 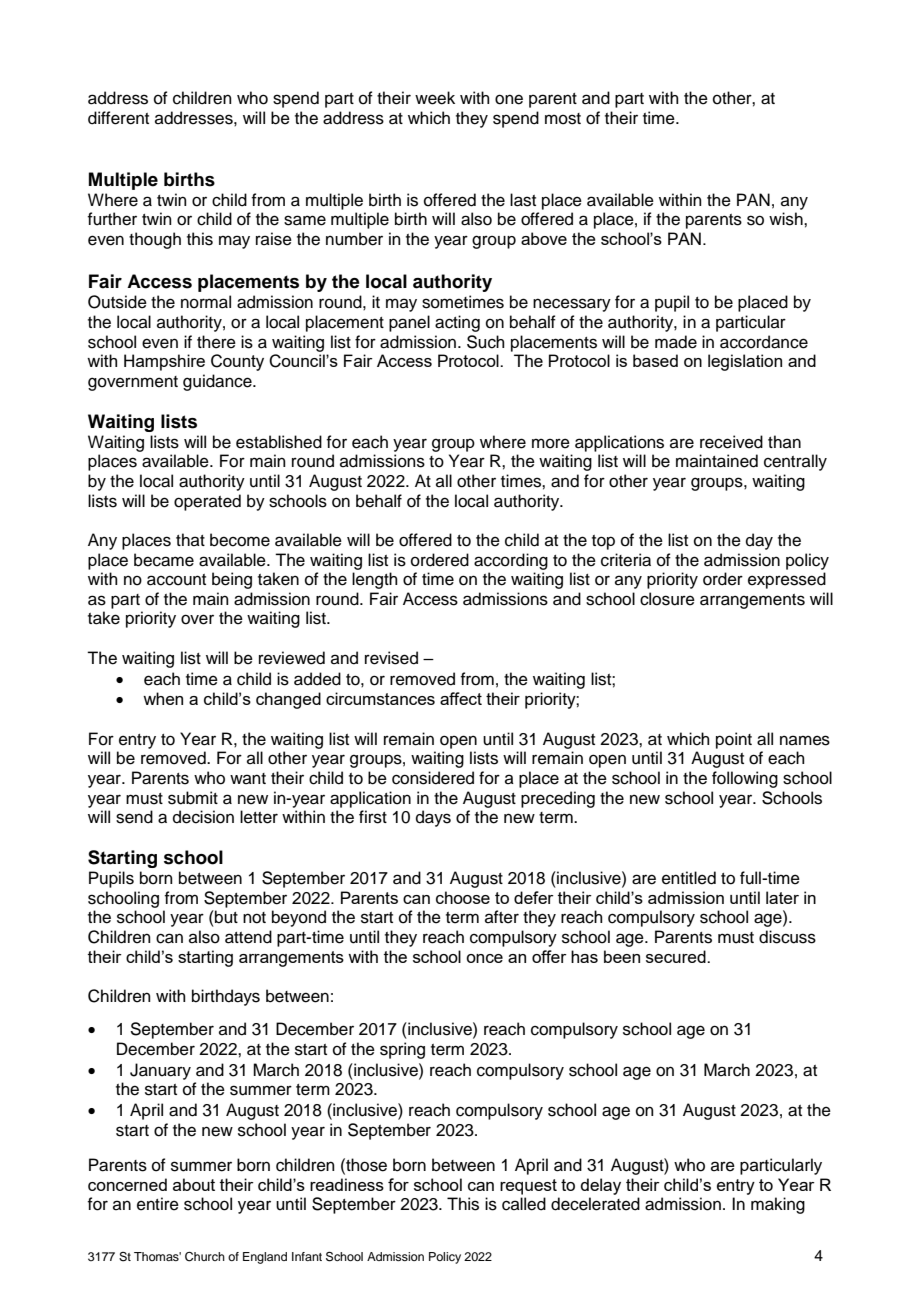 I want to click on week, so click(x=435, y=98).
